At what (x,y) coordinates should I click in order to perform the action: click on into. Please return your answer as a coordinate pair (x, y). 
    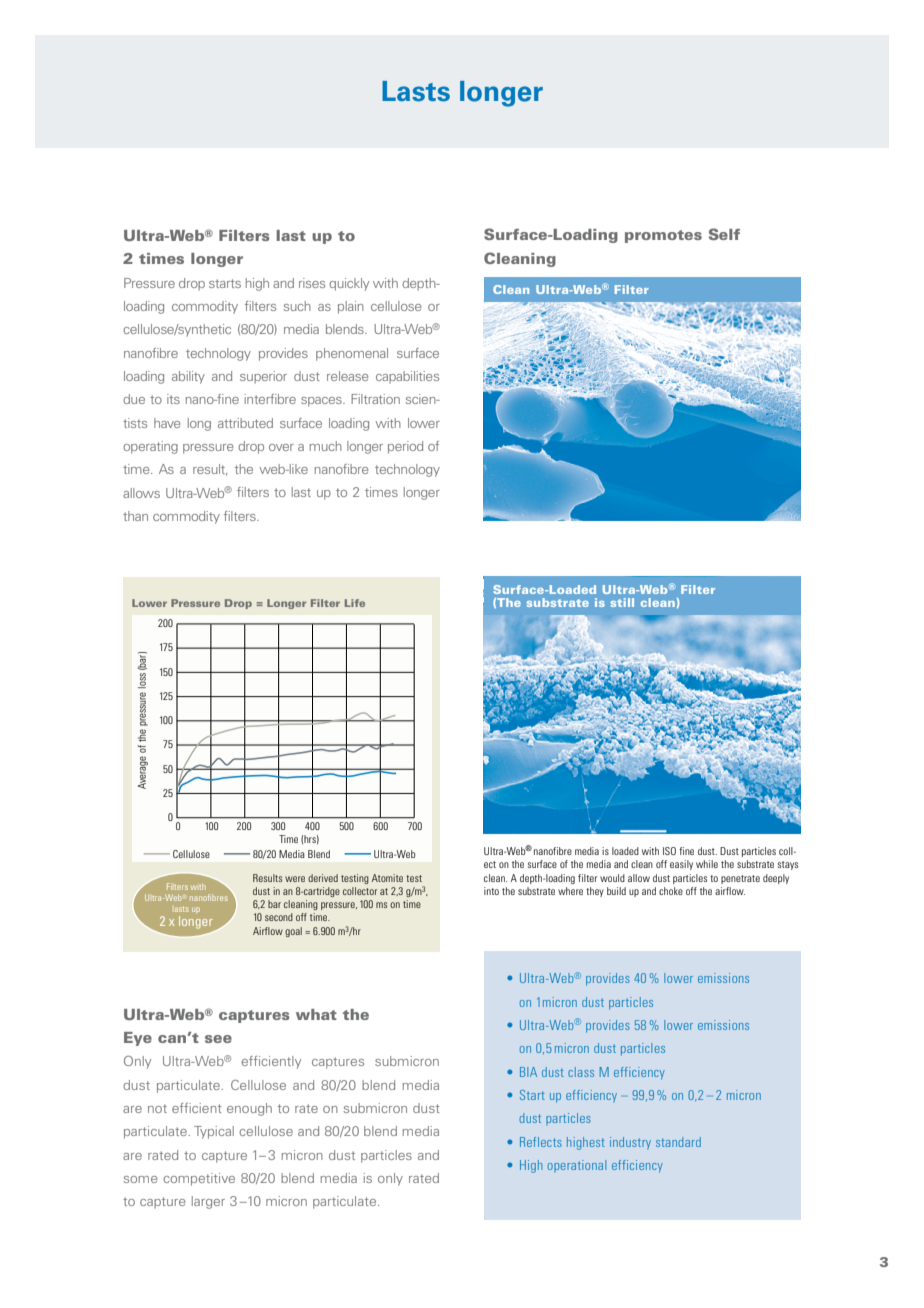
    Looking at the image, I should click on (491, 891).
